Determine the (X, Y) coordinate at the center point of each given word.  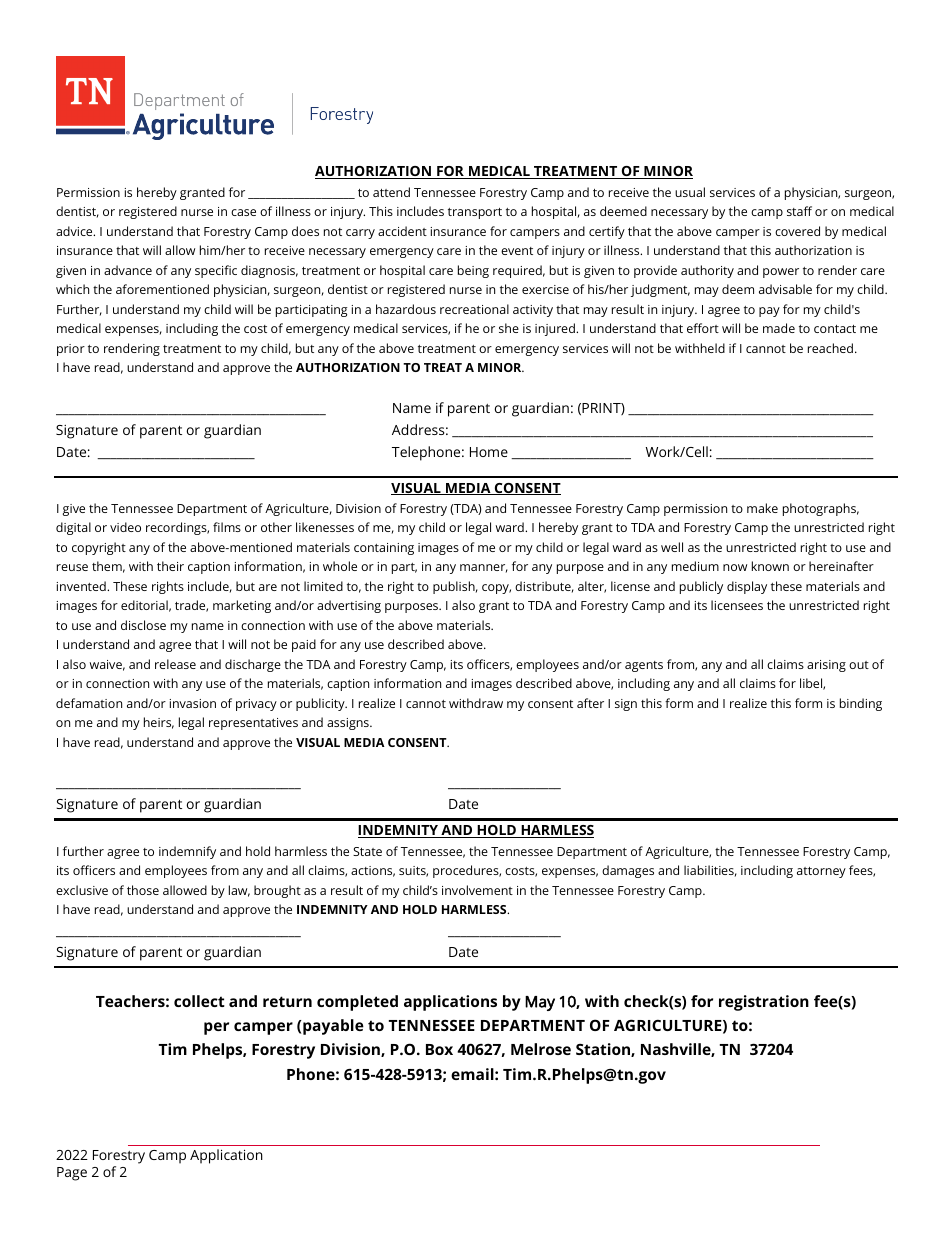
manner (484, 568)
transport (475, 213)
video (125, 527)
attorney (821, 872)
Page (72, 1174)
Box (439, 1049)
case (243, 212)
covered (797, 231)
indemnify (187, 852)
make (762, 508)
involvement (477, 890)
